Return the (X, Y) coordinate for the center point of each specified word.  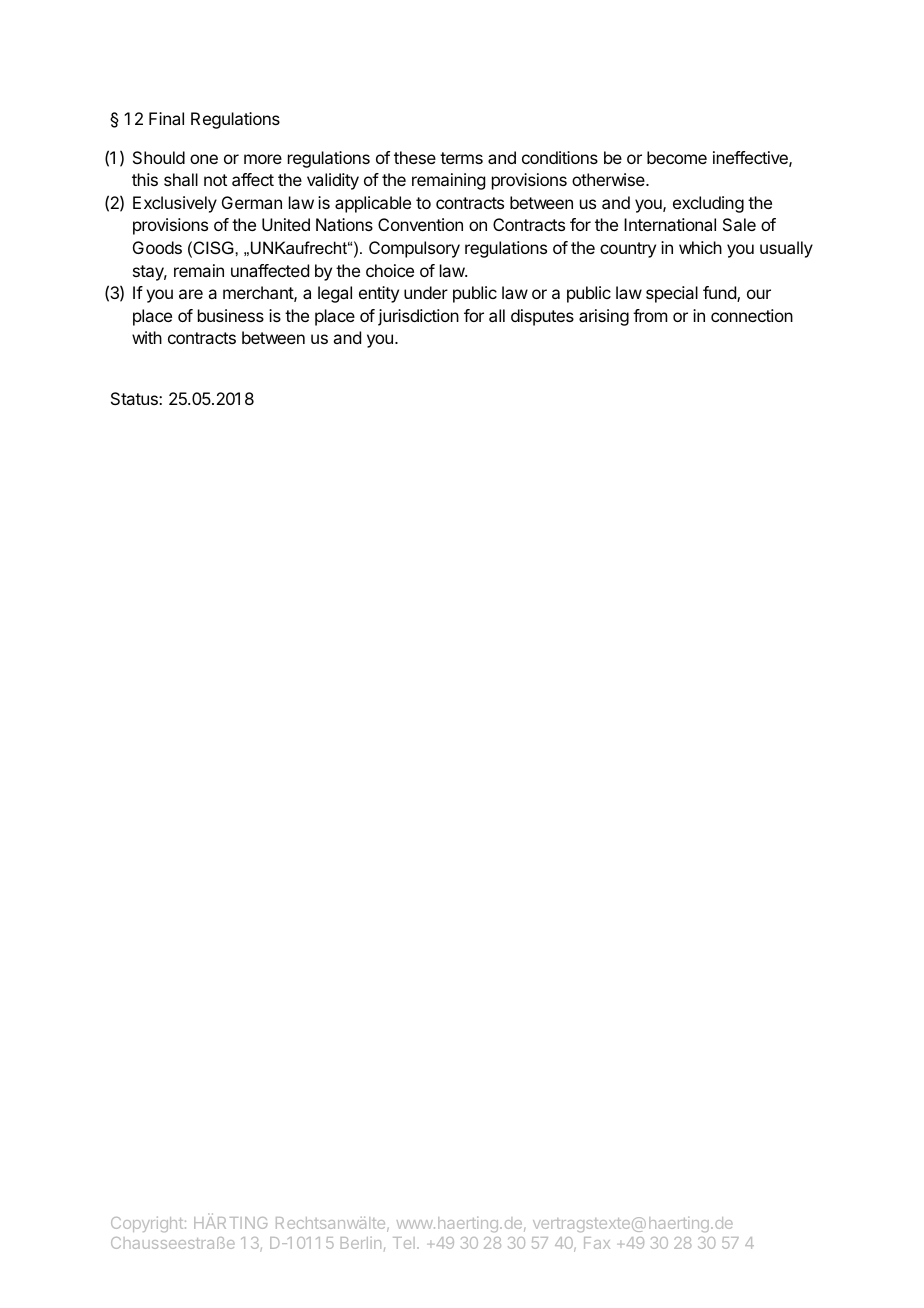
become (677, 157)
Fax (597, 1243)
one (204, 159)
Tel (404, 1243)
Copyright (147, 1224)
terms (461, 158)
